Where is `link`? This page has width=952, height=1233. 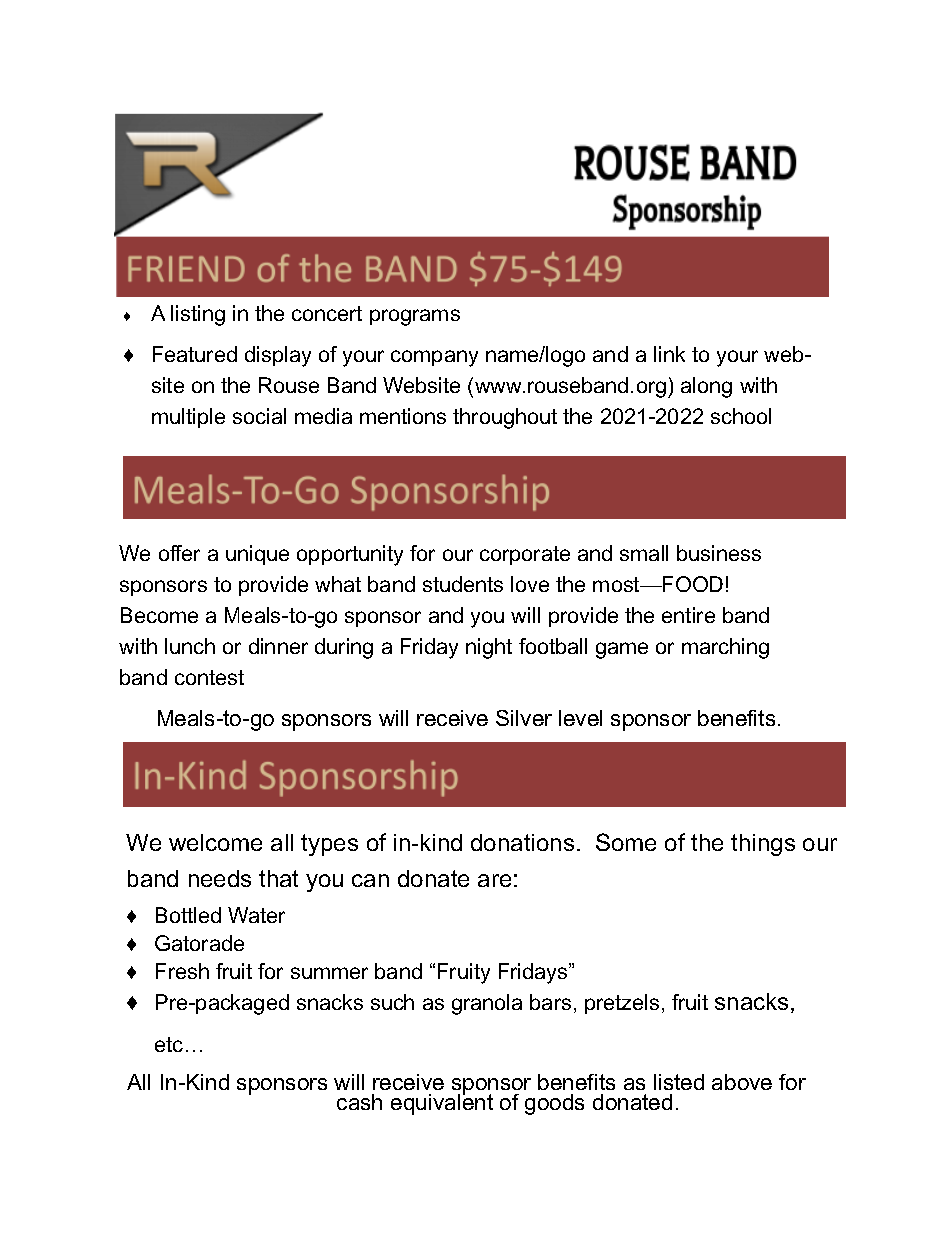 link is located at coordinates (669, 354).
